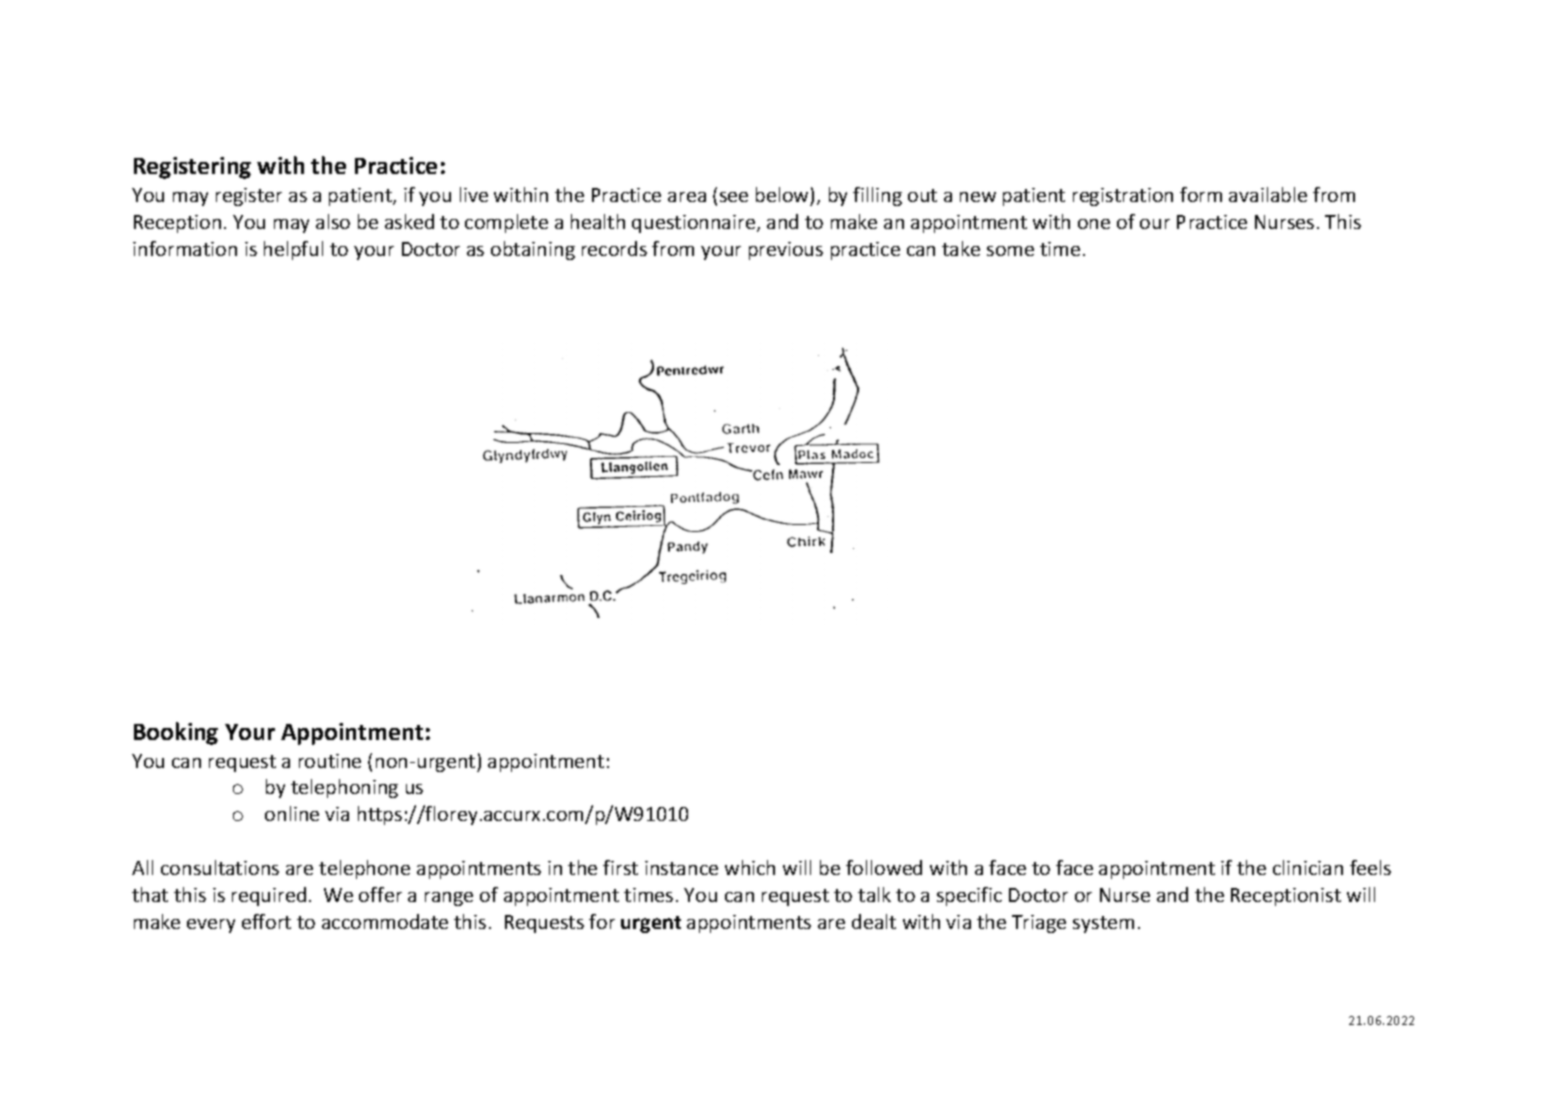  What do you see at coordinates (1268, 194) in the document?
I see `available` at bounding box center [1268, 194].
